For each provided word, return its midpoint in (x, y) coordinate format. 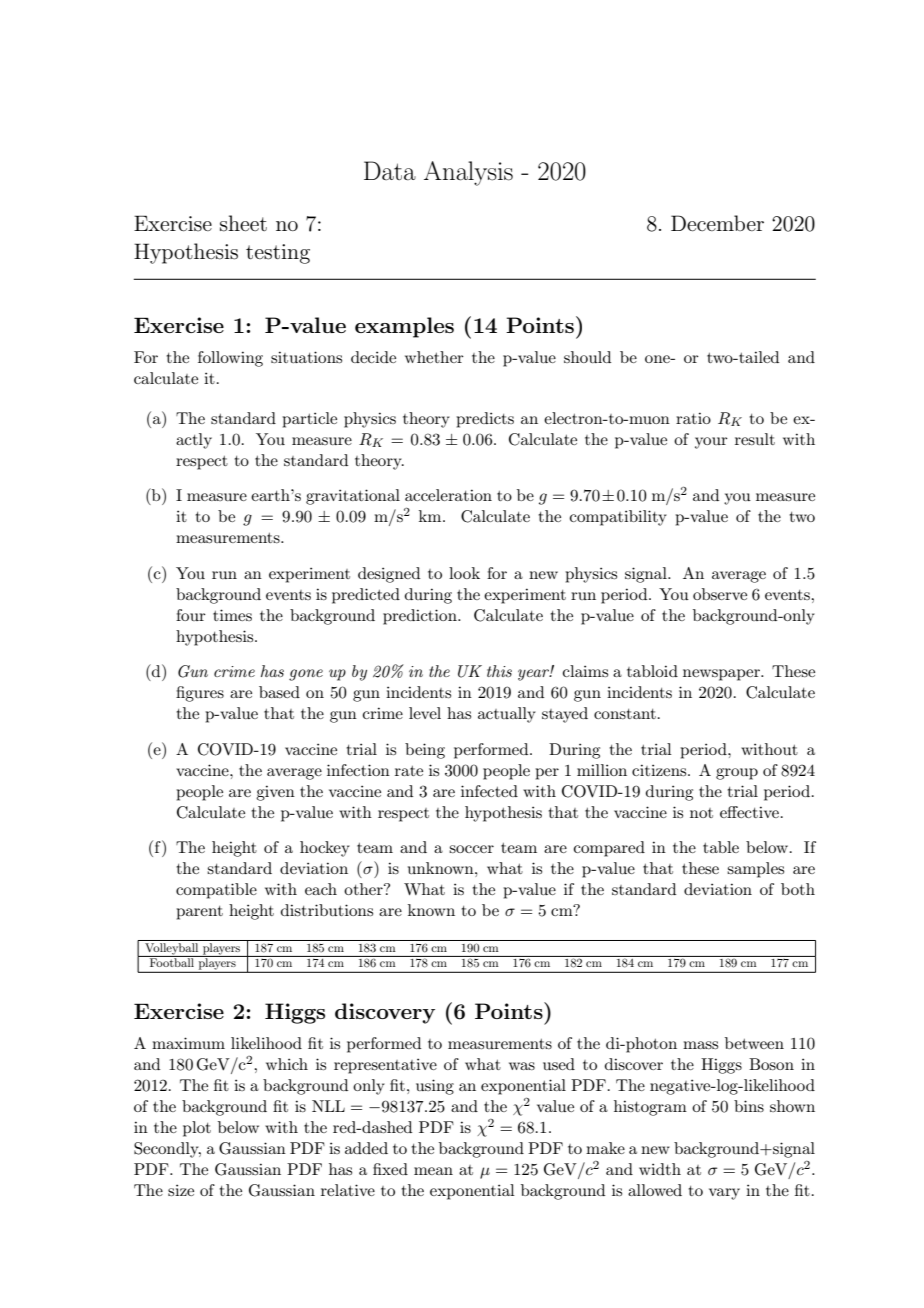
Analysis (468, 173)
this (499, 671)
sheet (243, 223)
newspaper (722, 675)
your (711, 443)
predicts (485, 420)
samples (755, 870)
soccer (471, 849)
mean (433, 1171)
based (279, 692)
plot (197, 1129)
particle (309, 420)
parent (199, 913)
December (717, 223)
